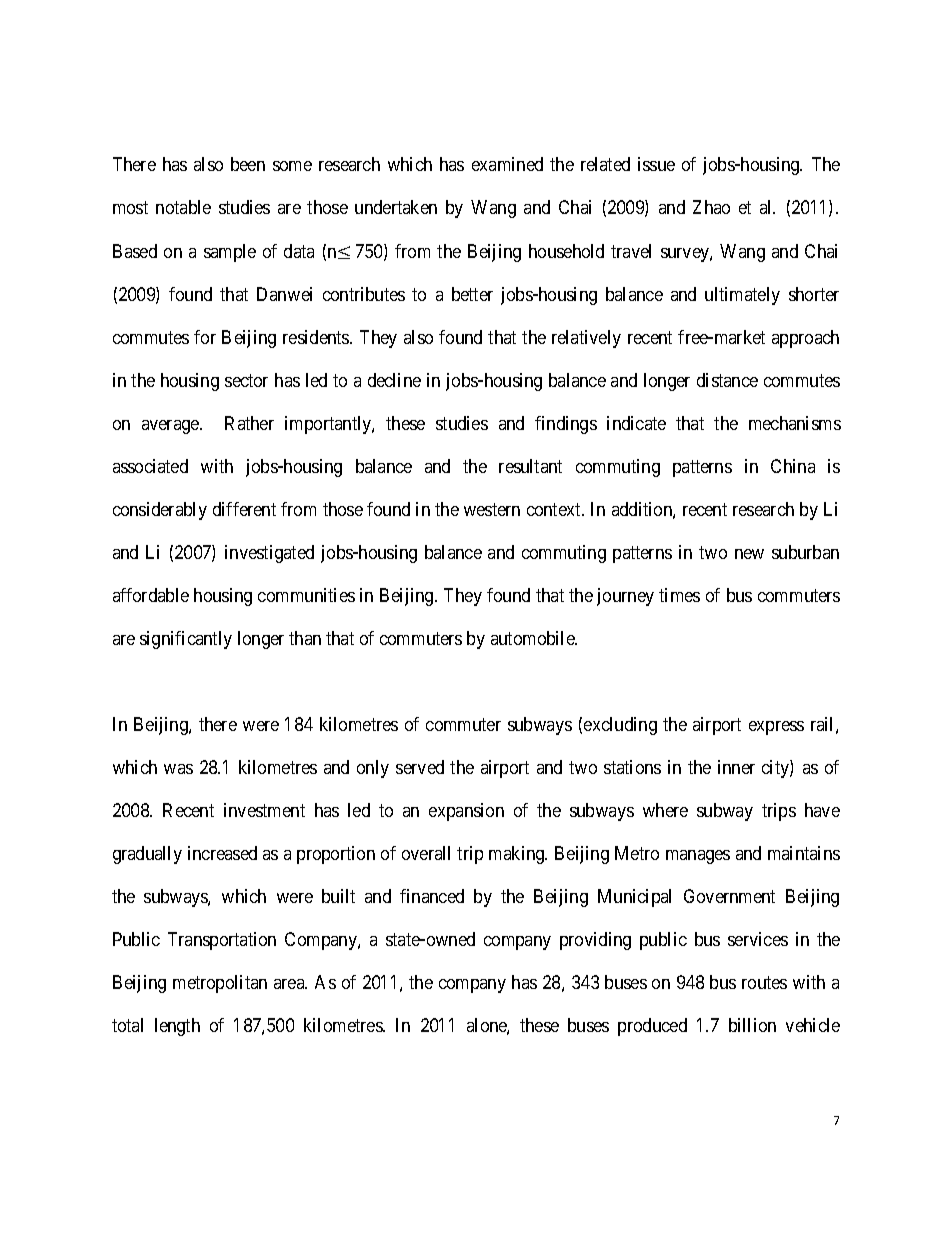 The image size is (952, 1233). I want to click on length, so click(177, 1027).
